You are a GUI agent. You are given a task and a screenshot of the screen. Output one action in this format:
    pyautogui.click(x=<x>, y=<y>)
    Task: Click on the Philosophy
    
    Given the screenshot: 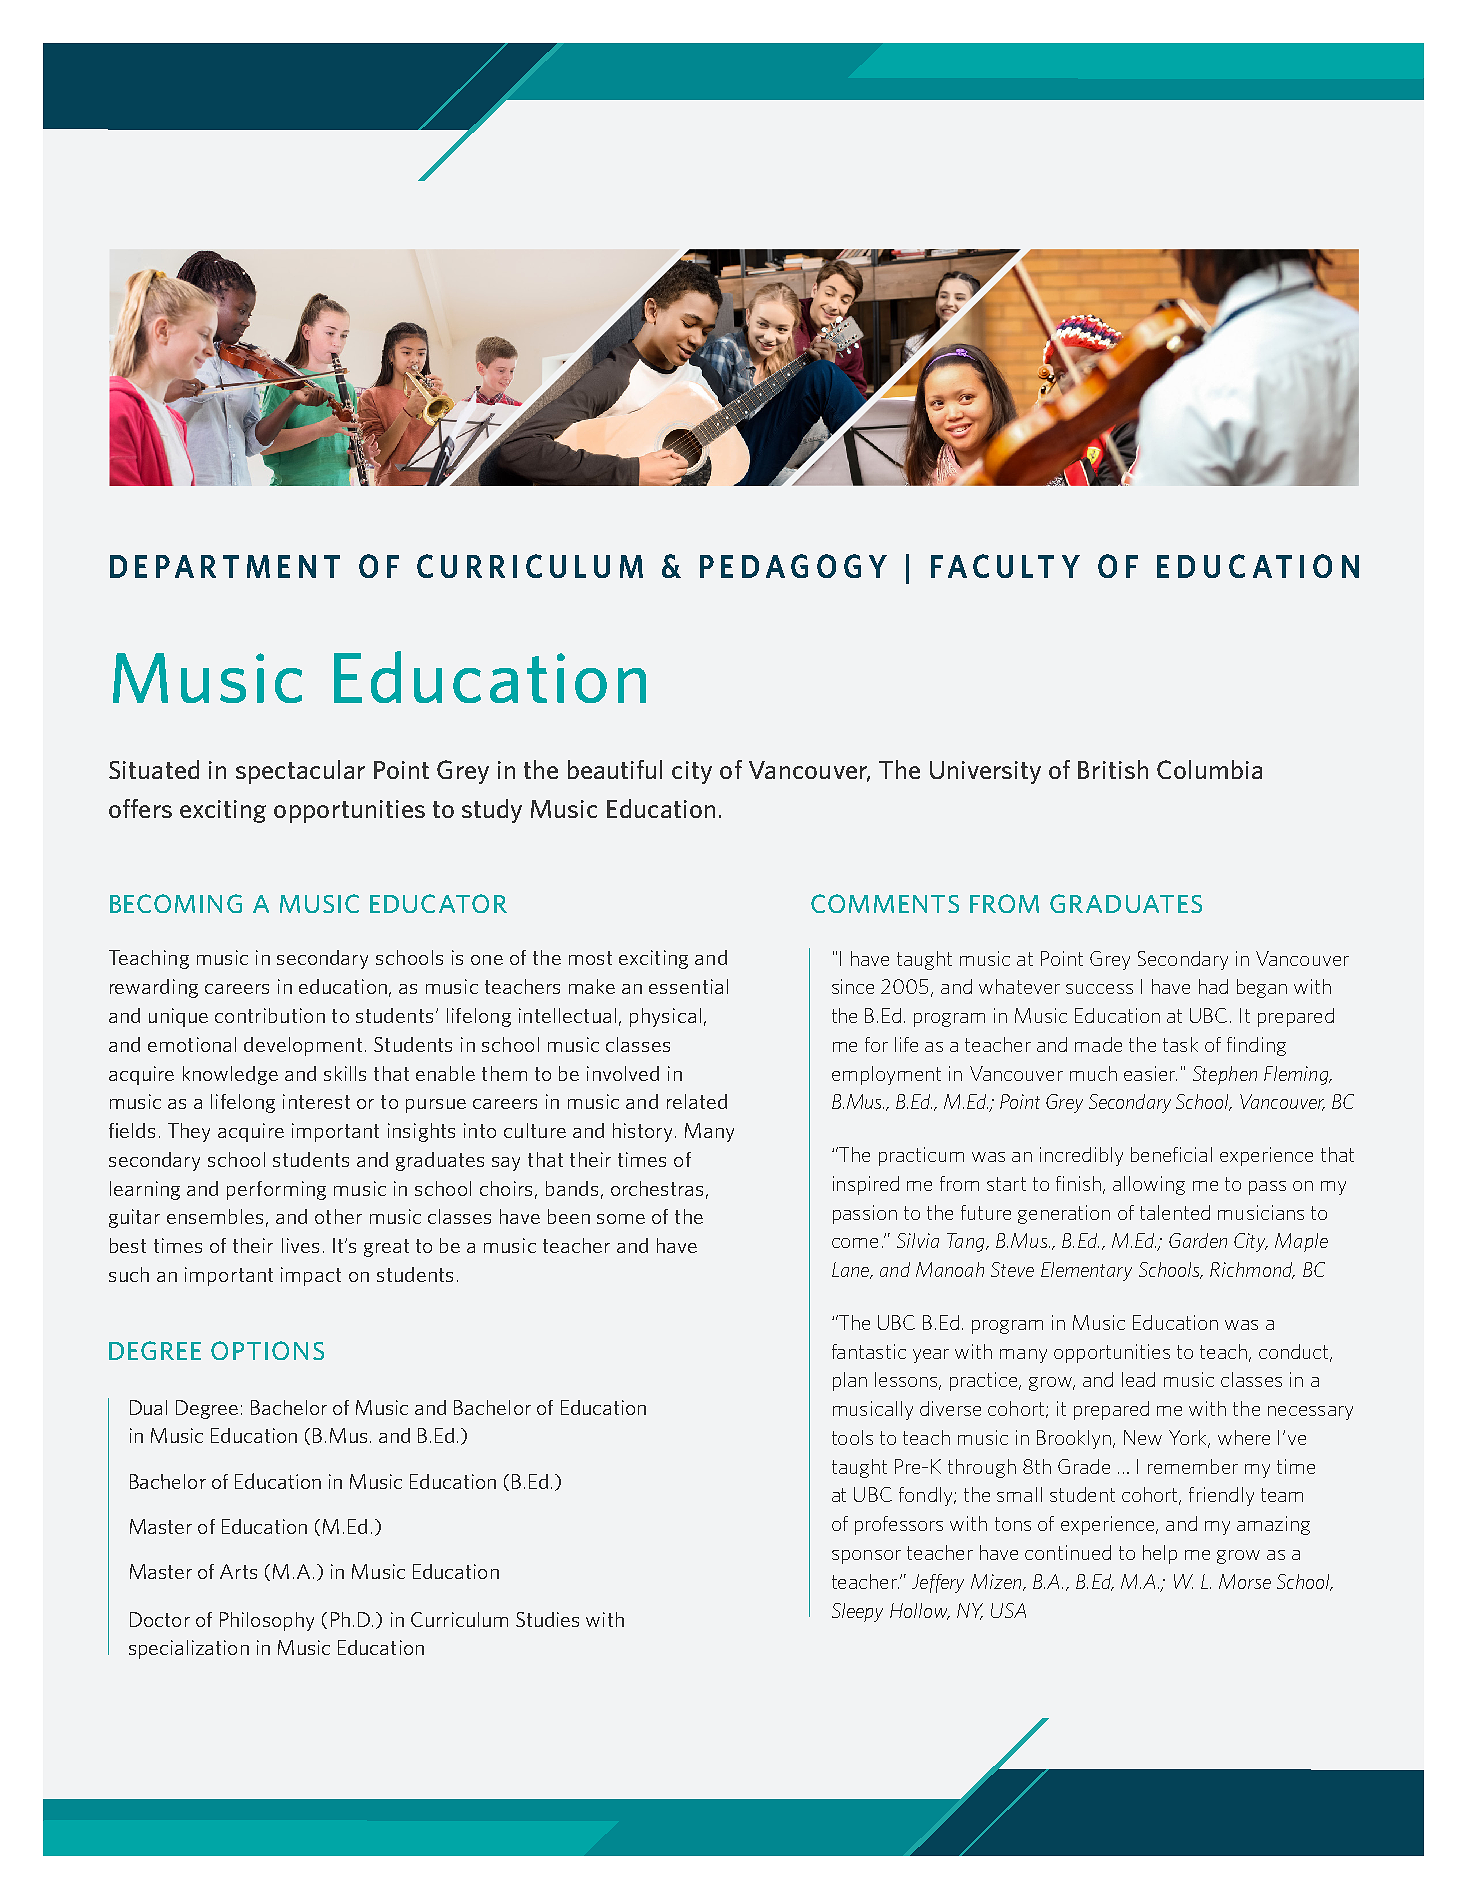 What is the action you would take?
    pyautogui.click(x=267, y=1621)
